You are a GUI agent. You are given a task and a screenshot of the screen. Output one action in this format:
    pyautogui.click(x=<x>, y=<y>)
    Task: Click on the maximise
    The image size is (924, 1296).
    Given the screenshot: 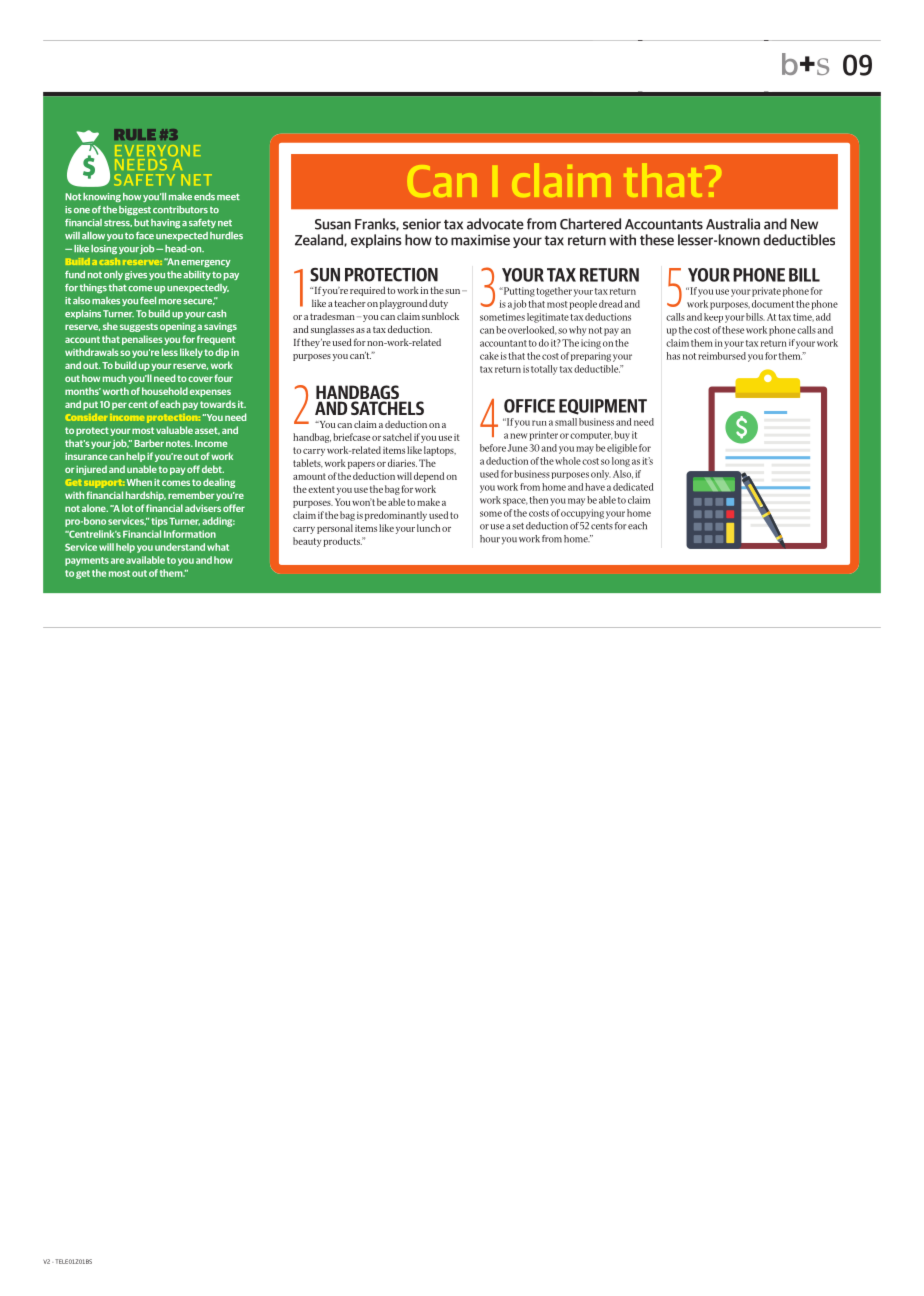 What is the action you would take?
    pyautogui.click(x=480, y=240)
